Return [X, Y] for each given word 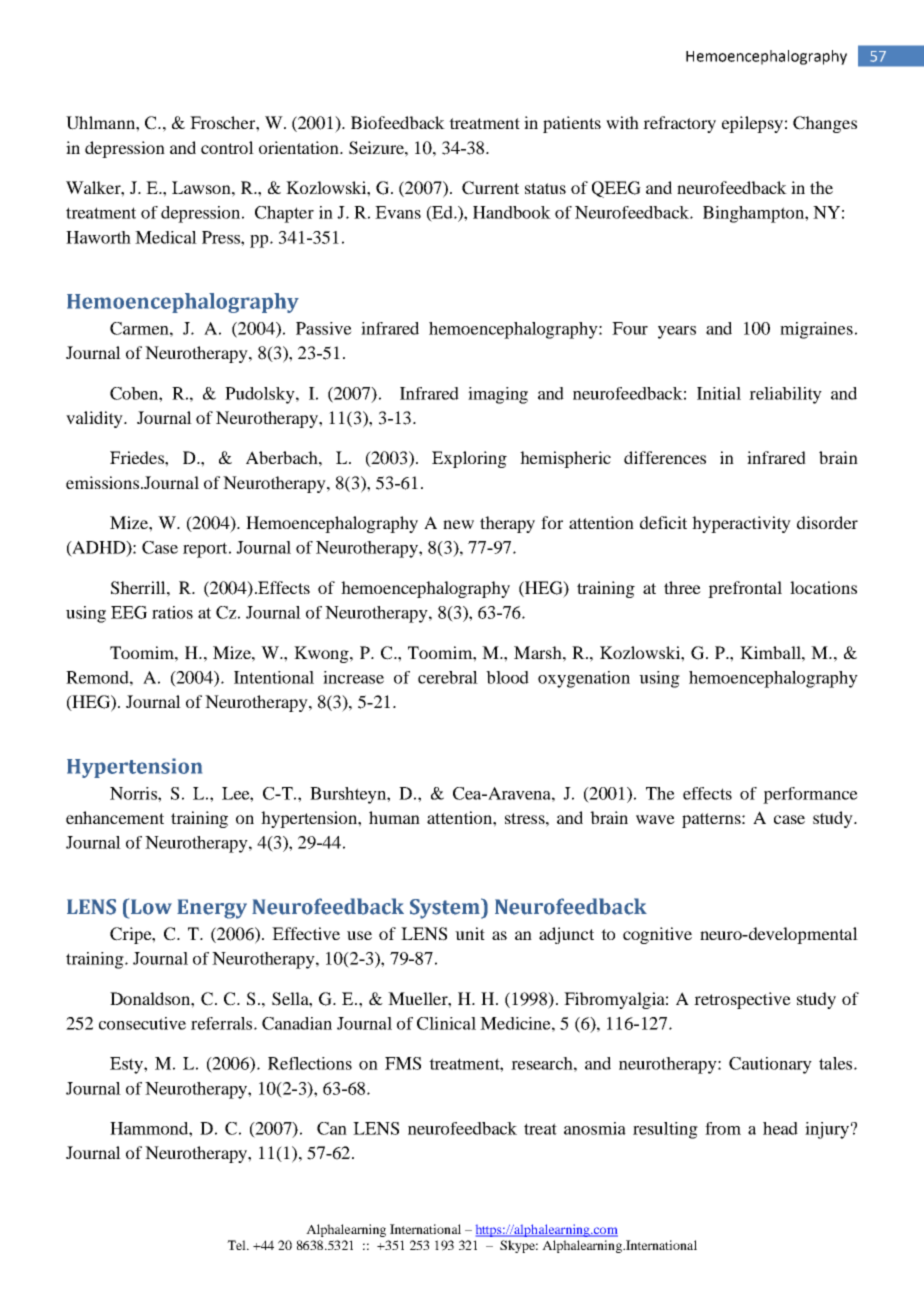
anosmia [595, 1128]
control [227, 147]
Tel [237, 1245]
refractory [679, 124]
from [723, 1128]
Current [490, 188]
